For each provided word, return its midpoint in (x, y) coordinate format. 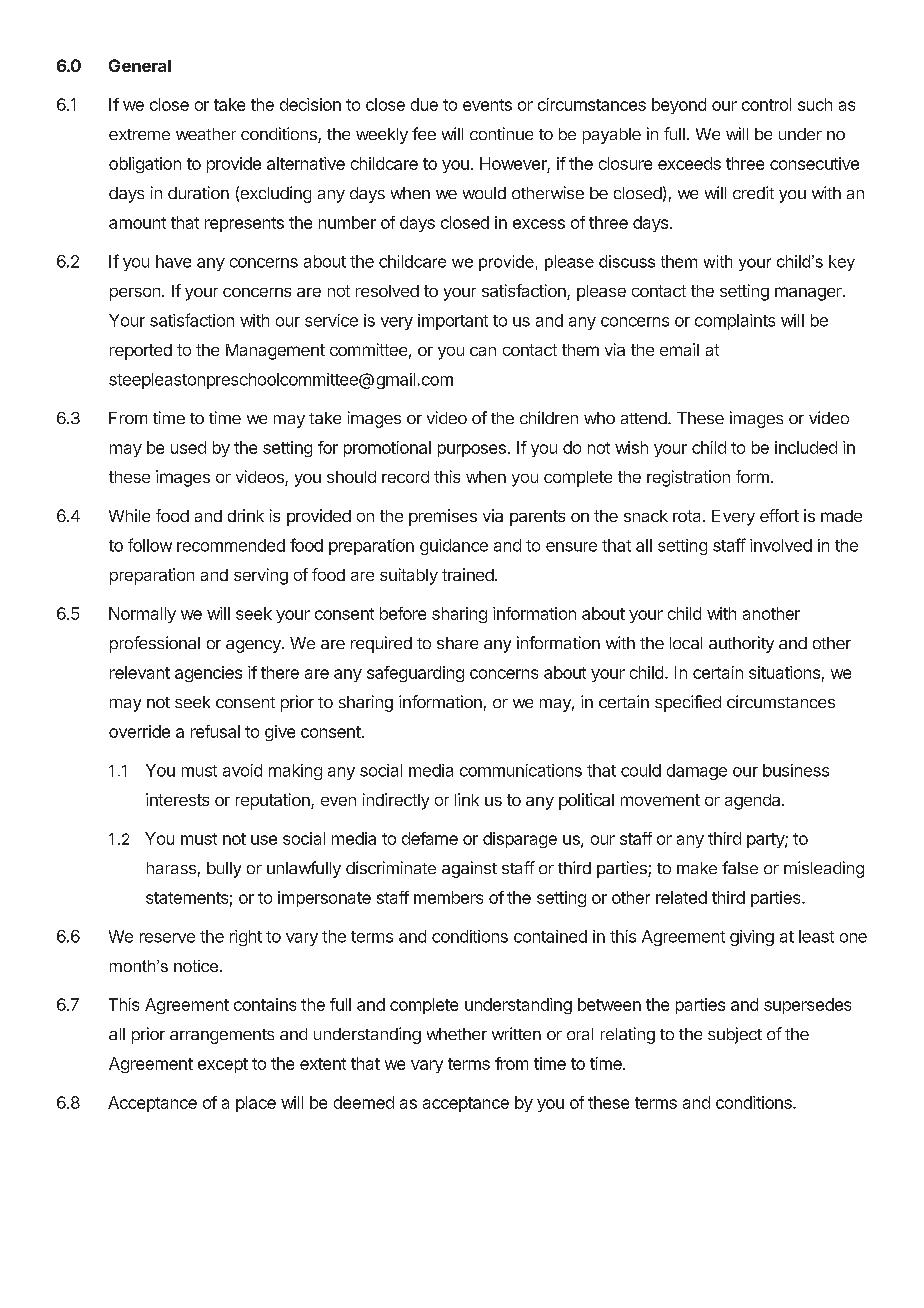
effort (779, 515)
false (740, 867)
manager (809, 294)
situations (784, 672)
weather (206, 134)
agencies (208, 674)
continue (501, 133)
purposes (472, 450)
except (223, 1065)
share (457, 643)
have (173, 261)
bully (224, 870)
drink (246, 515)
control (766, 104)
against (469, 869)
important (453, 322)
